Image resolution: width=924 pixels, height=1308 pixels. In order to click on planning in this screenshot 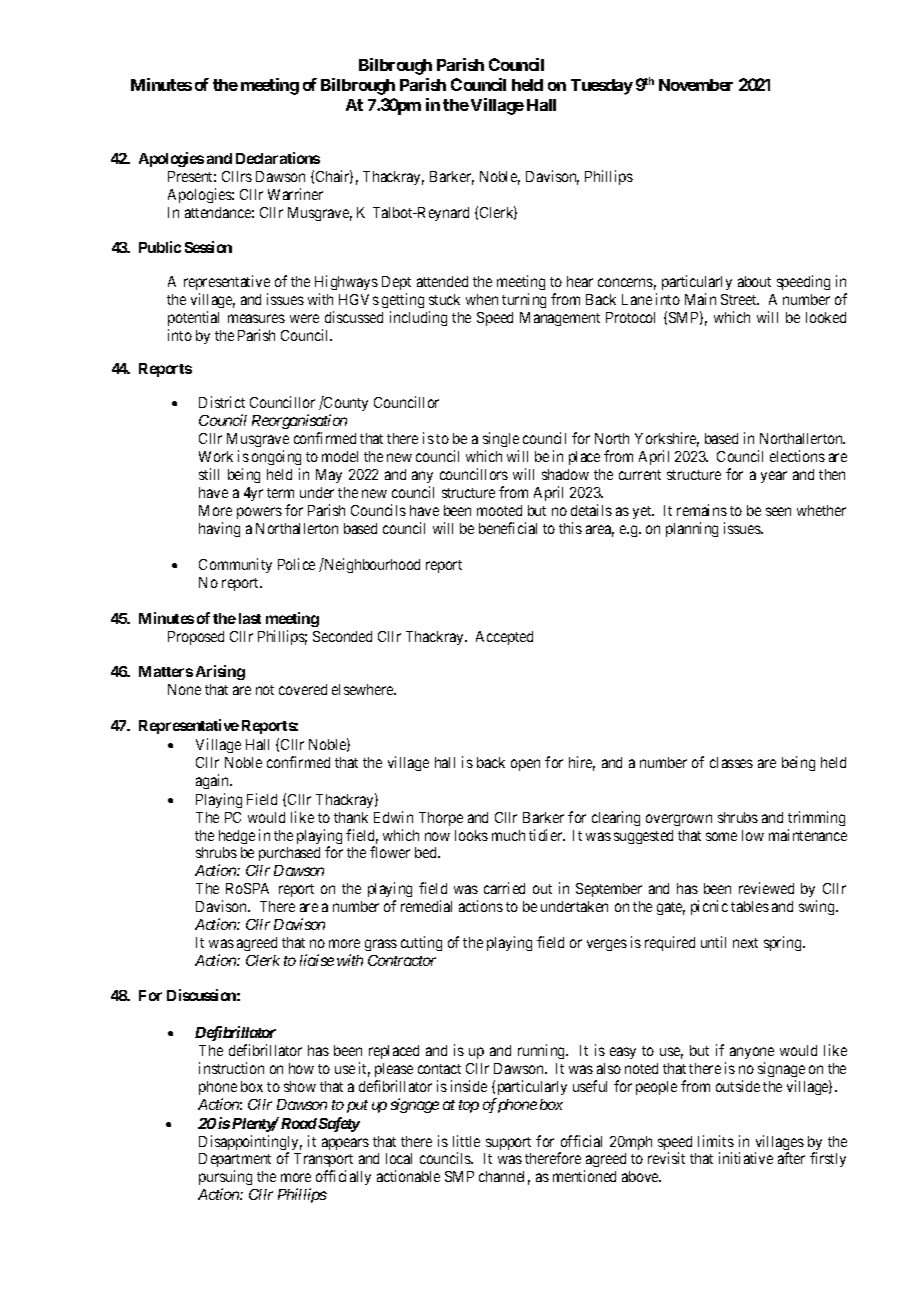, I will do `click(692, 529)`.
